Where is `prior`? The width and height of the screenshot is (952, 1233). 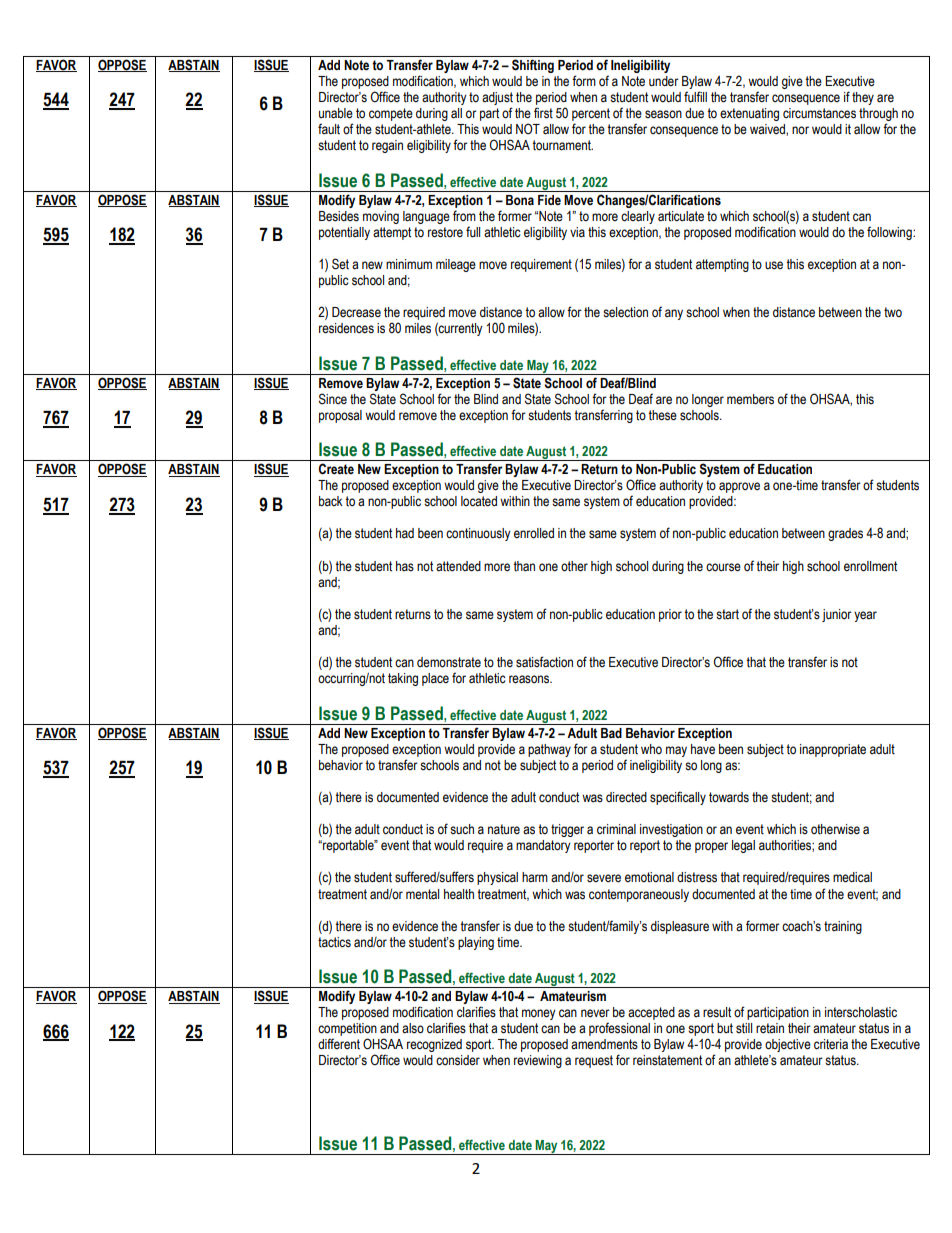
prior is located at coordinates (670, 615).
